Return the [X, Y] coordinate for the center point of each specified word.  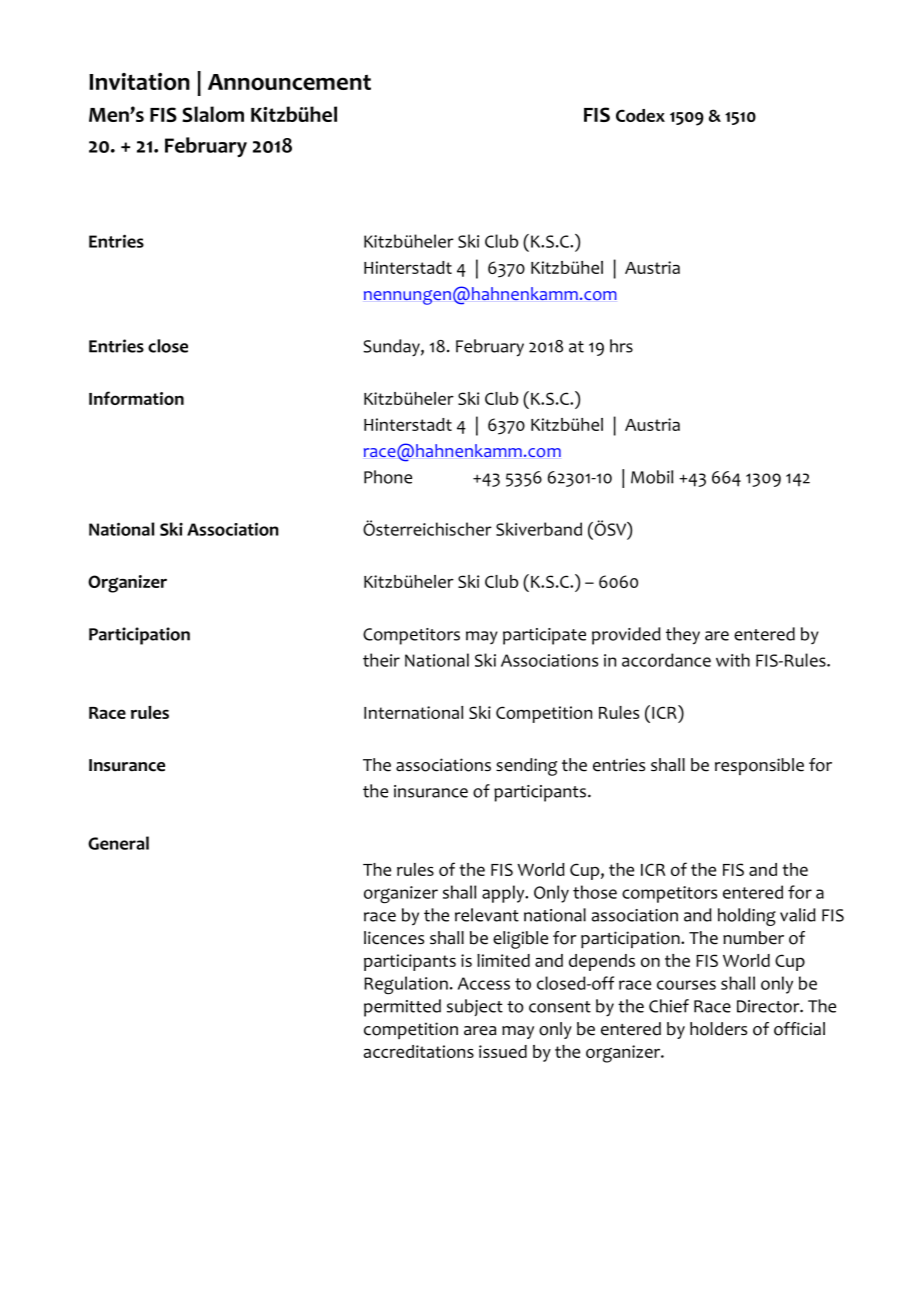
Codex [640, 115]
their [381, 660]
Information [136, 398]
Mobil [652, 477]
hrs [621, 346]
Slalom [213, 114]
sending [526, 767]
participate [544, 636]
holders [718, 1029]
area [480, 1031]
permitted [402, 1008]
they [683, 636]
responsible [759, 766]
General [118, 843]
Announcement [289, 82]
